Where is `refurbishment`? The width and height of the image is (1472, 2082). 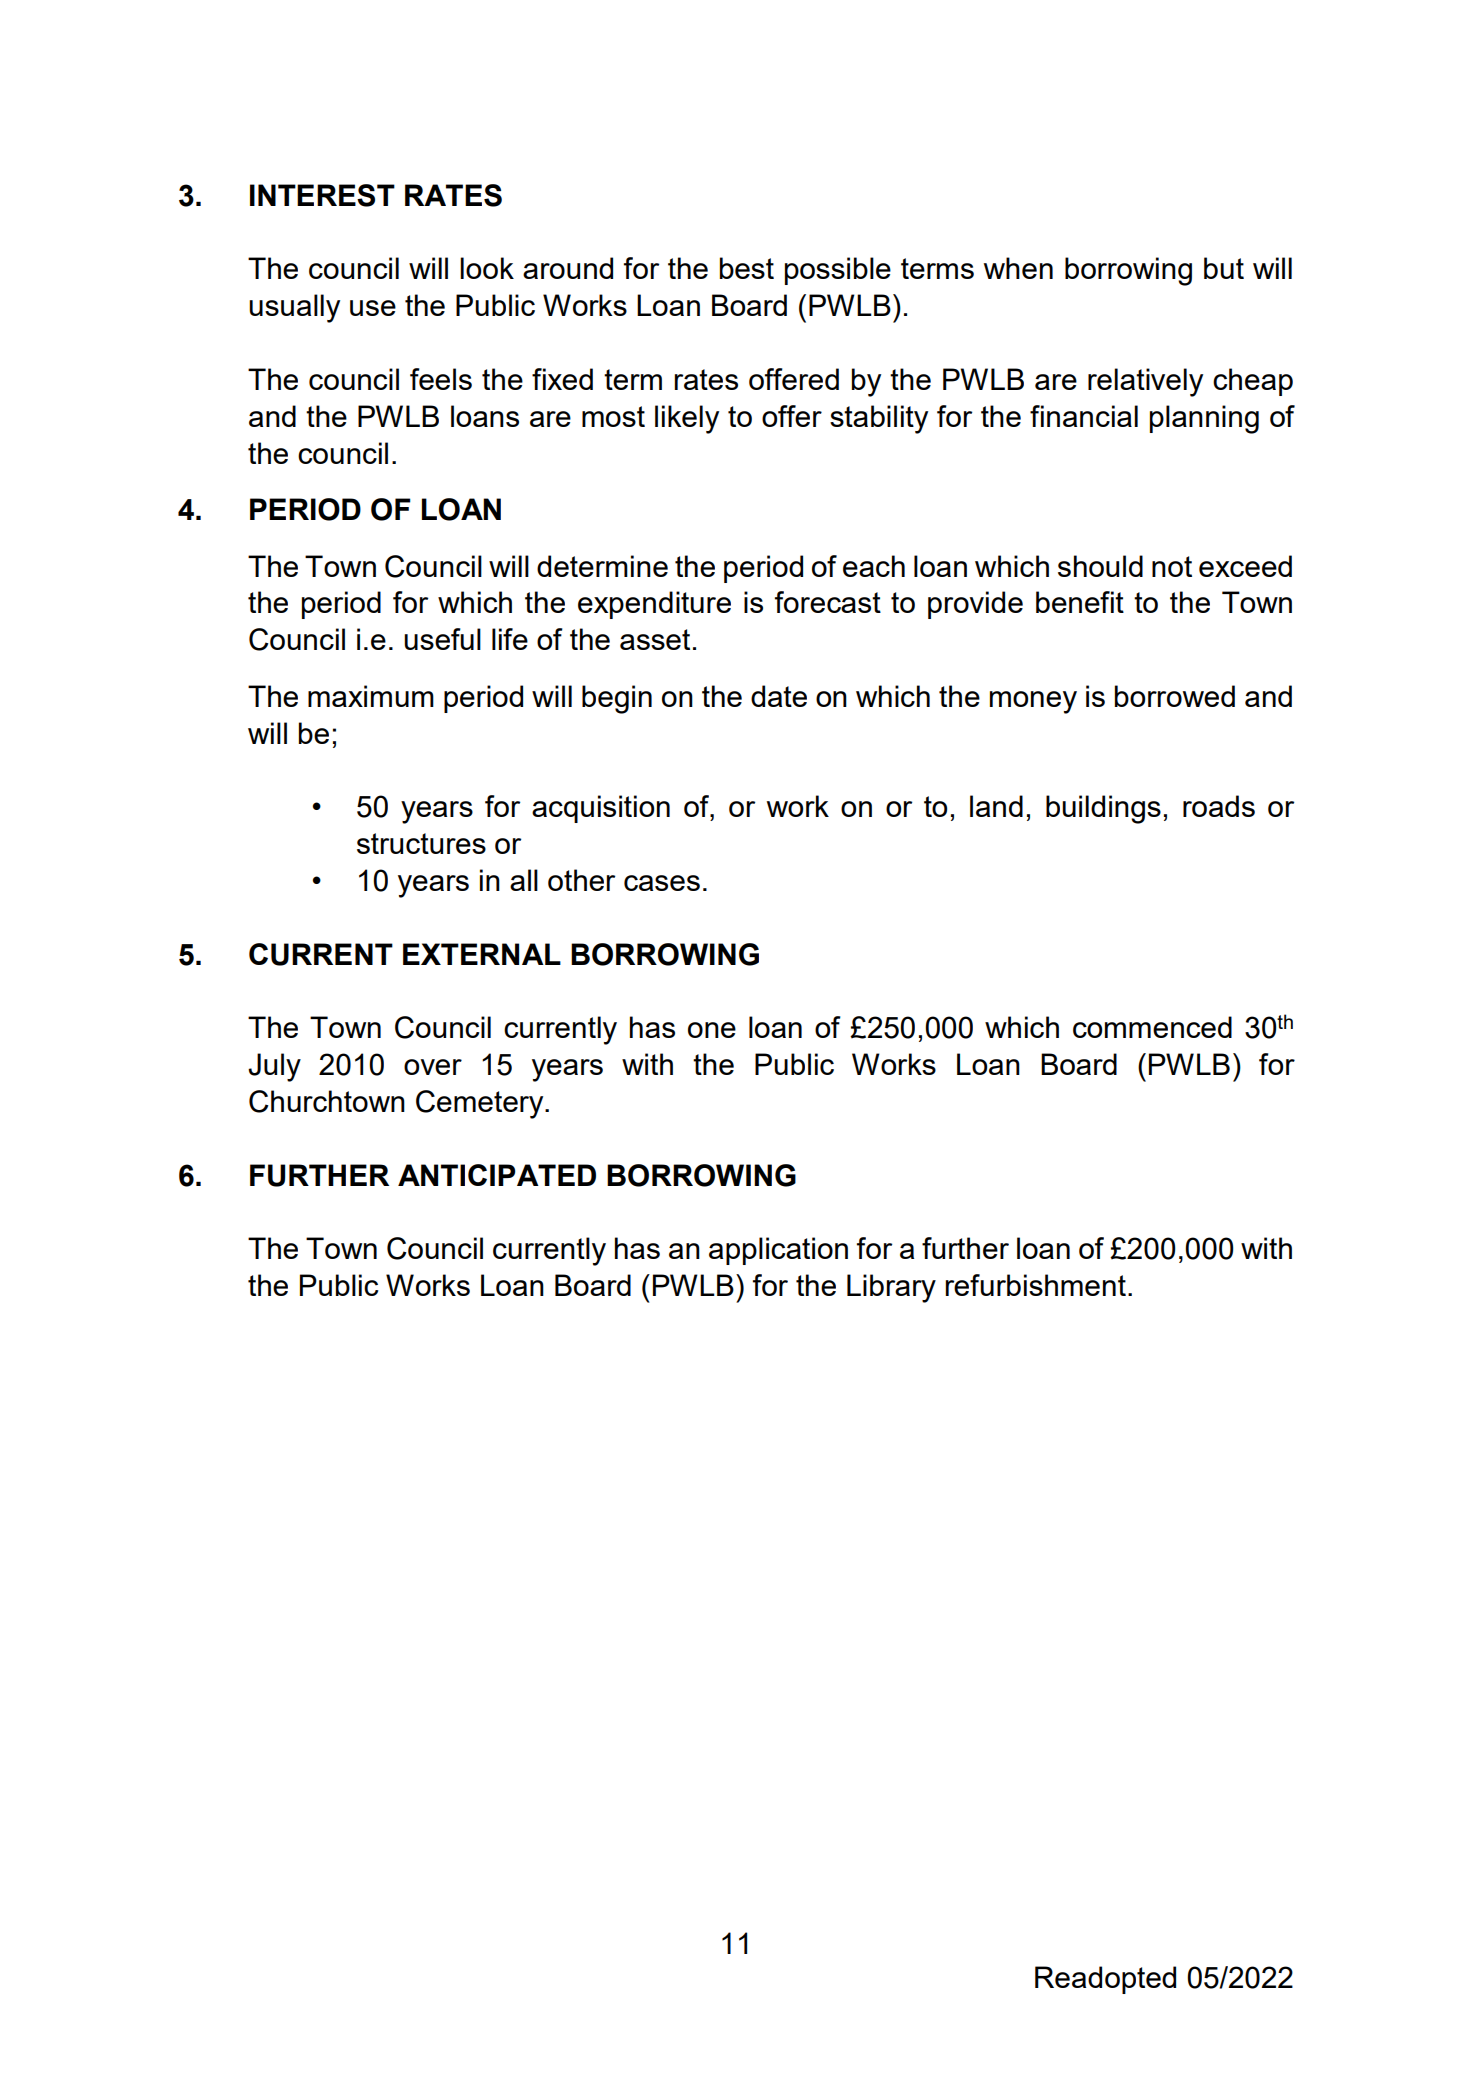 refurbishment is located at coordinates (1035, 1285).
